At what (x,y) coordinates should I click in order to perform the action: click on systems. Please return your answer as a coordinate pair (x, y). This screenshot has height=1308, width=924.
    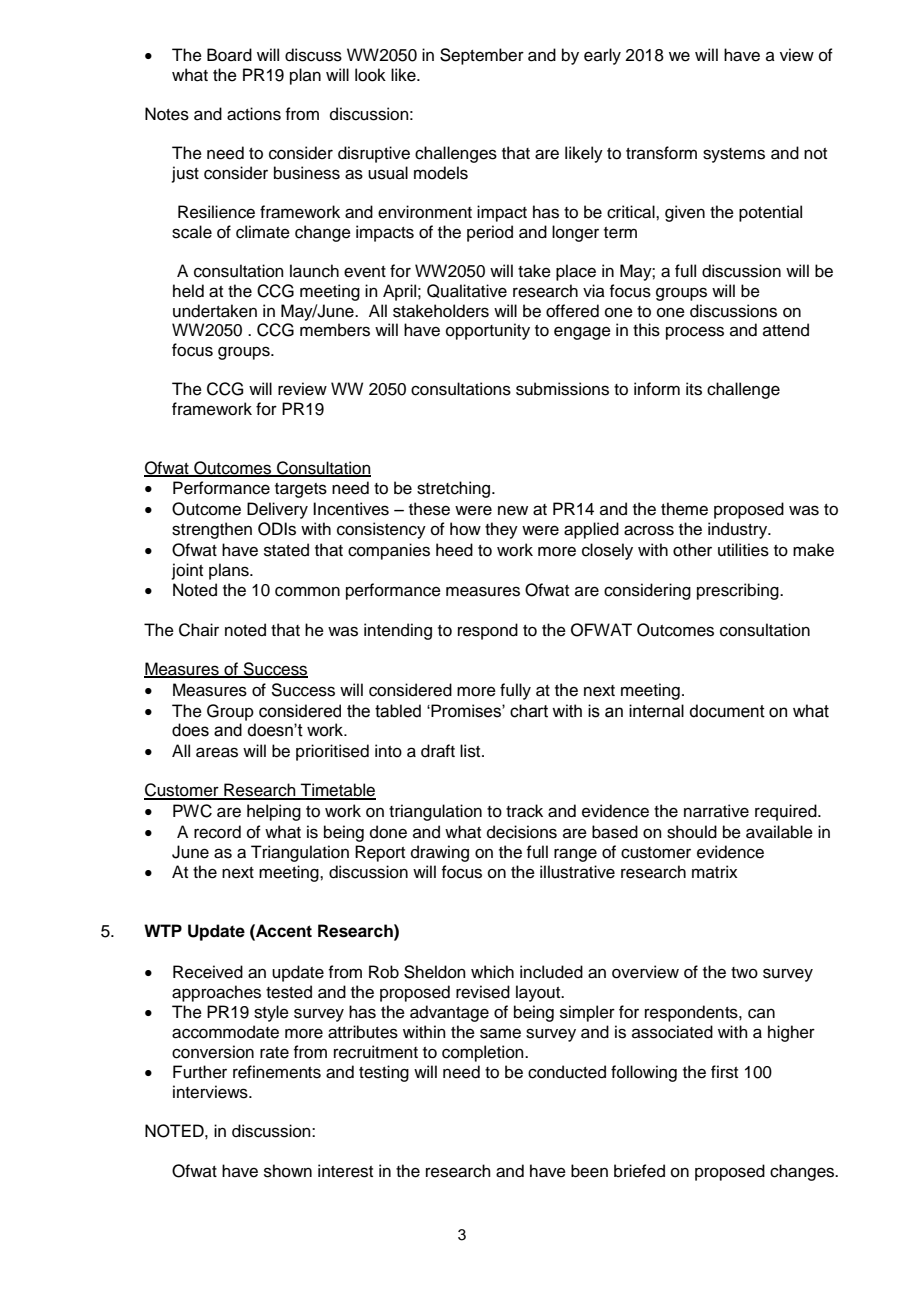
    Looking at the image, I should click on (734, 155).
